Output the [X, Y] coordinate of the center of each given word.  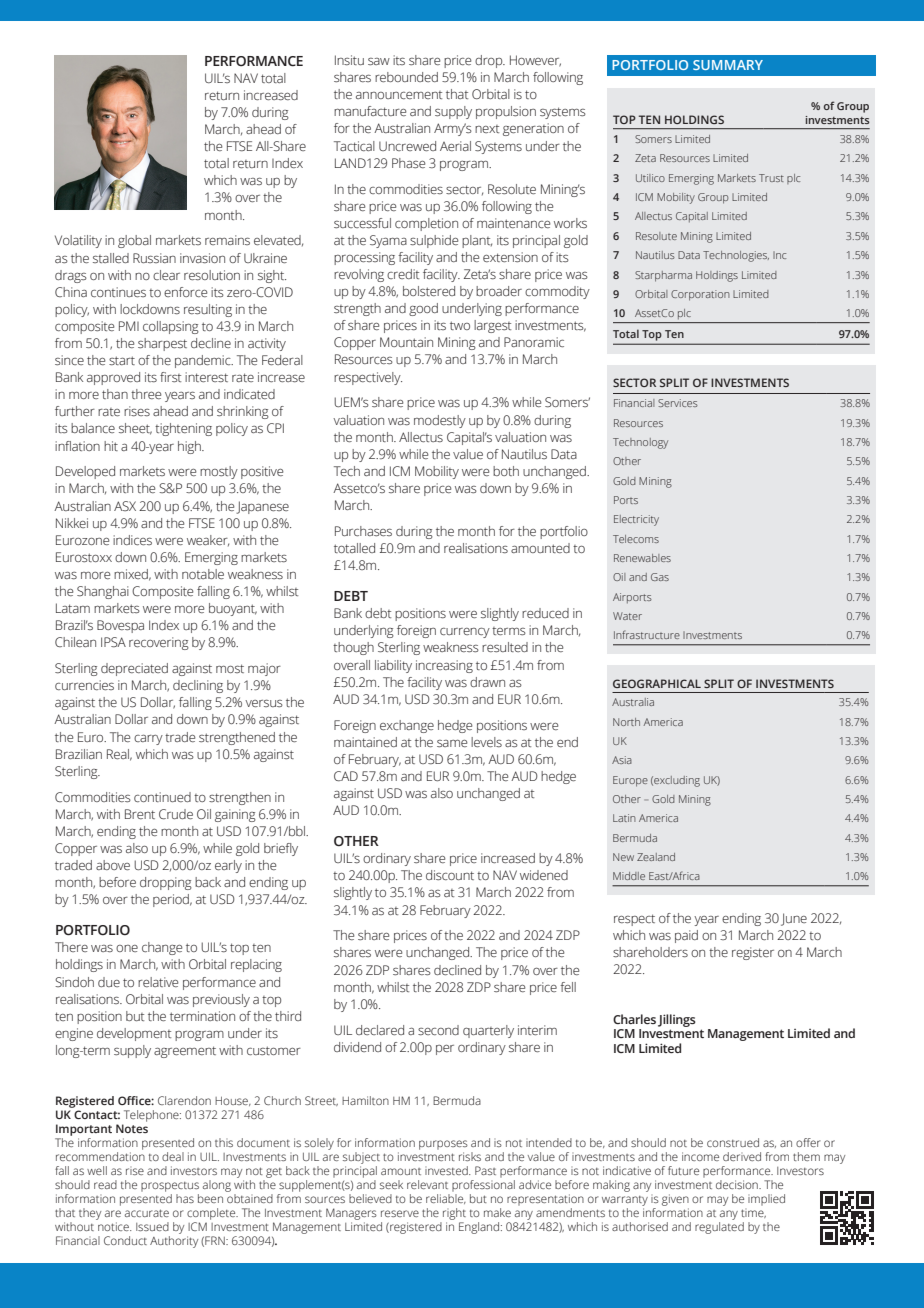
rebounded [406, 77]
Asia [622, 760]
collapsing [171, 327]
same [452, 743]
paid [686, 936]
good [423, 309]
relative [158, 982]
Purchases [363, 531]
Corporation [700, 295]
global [134, 241]
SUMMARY [728, 65]
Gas [660, 577]
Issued [152, 1226]
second [438, 1030]
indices [132, 540]
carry [148, 740]
